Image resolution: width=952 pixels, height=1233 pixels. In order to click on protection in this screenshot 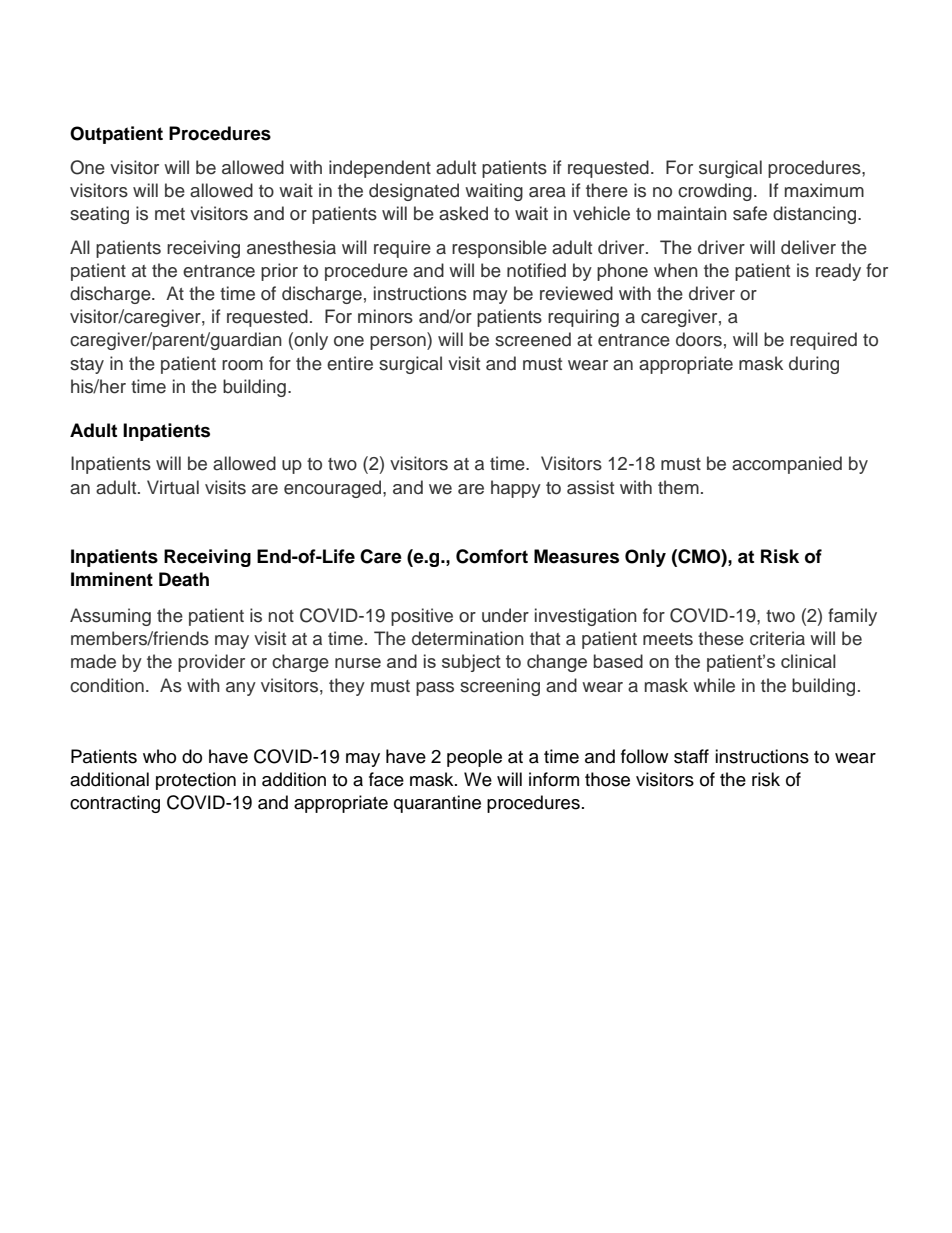, I will do `click(196, 781)`.
